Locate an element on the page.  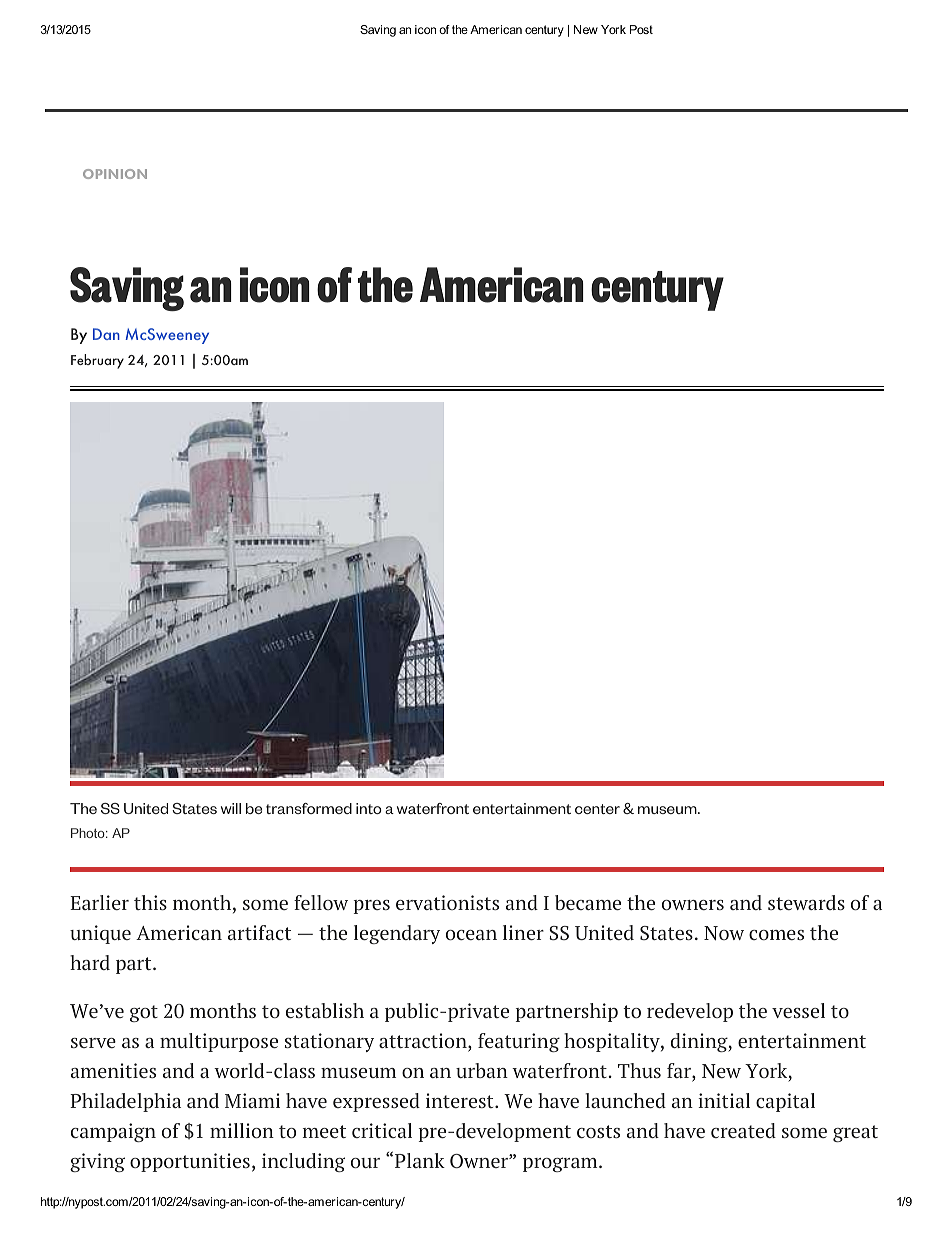
opportunities is located at coordinates (190, 1162).
